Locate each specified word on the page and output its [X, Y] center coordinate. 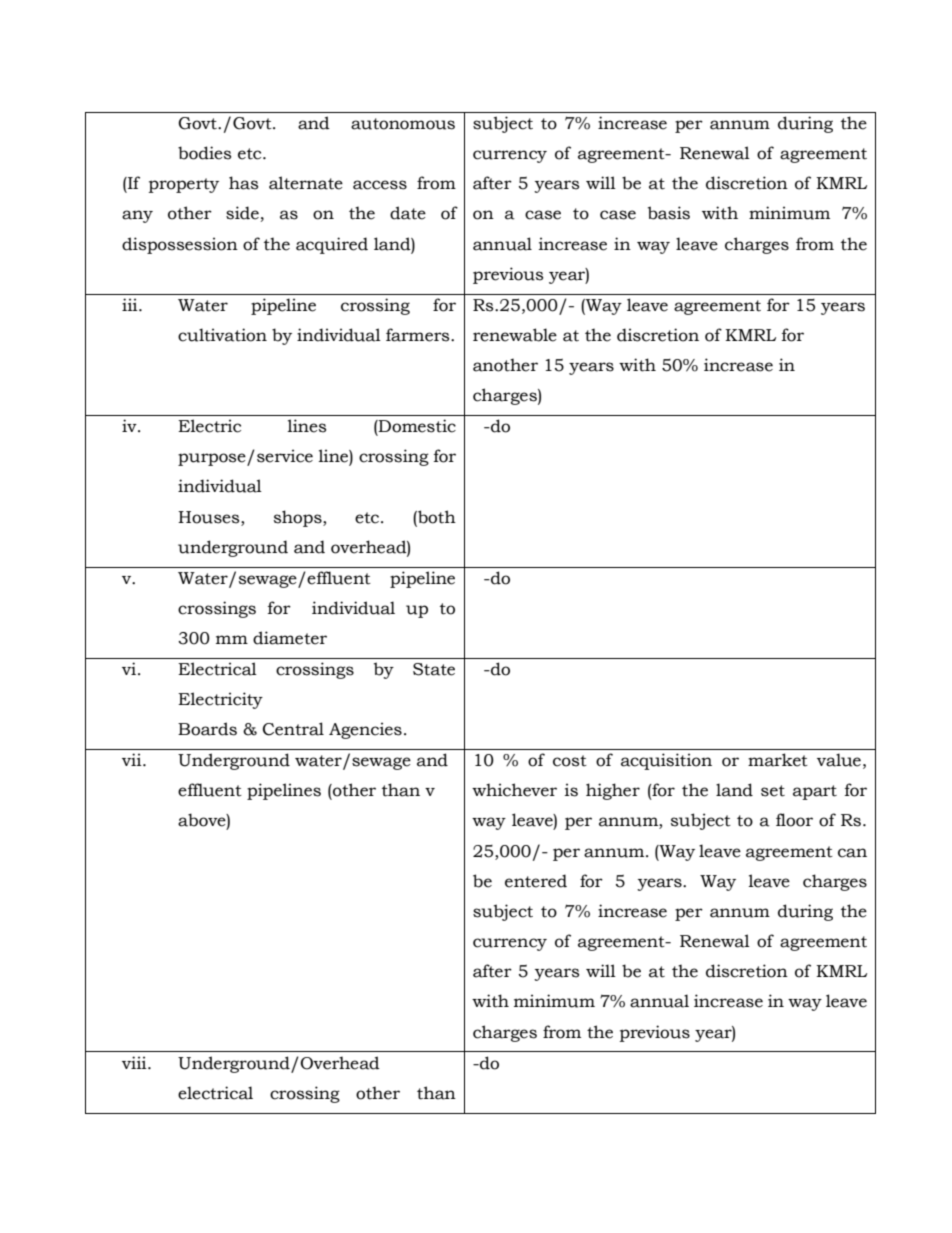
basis [669, 213]
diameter [290, 638]
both [436, 517]
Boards [207, 729]
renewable [515, 335]
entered [536, 881]
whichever [514, 790]
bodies [204, 153]
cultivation [222, 335]
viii [135, 1062]
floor [794, 820]
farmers [419, 335]
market [778, 760]
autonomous [403, 124]
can [852, 853]
